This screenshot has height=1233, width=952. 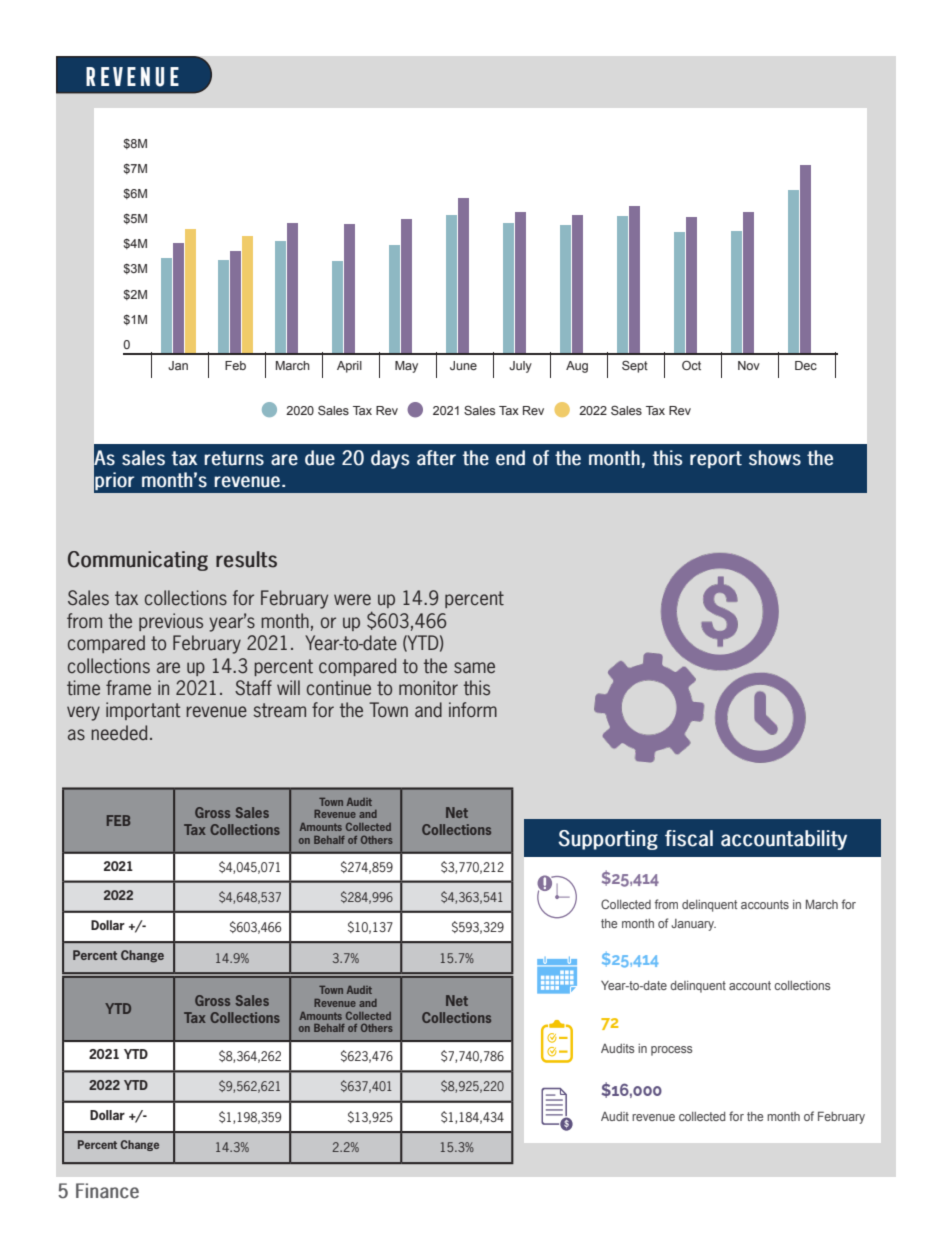 I want to click on Oct, so click(x=691, y=365).
